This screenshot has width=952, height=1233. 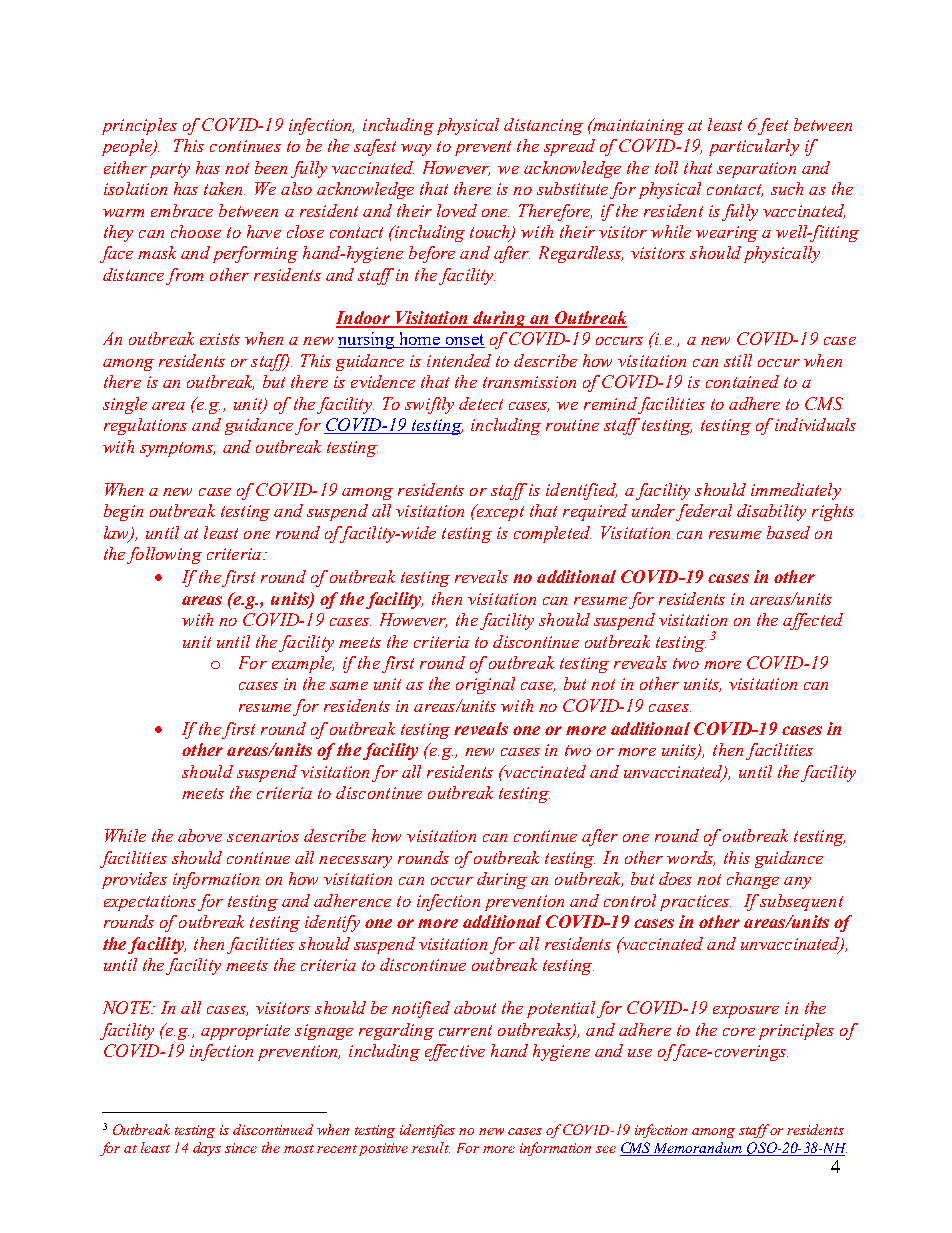 What do you see at coordinates (475, 1007) in the screenshot?
I see `about` at bounding box center [475, 1007].
